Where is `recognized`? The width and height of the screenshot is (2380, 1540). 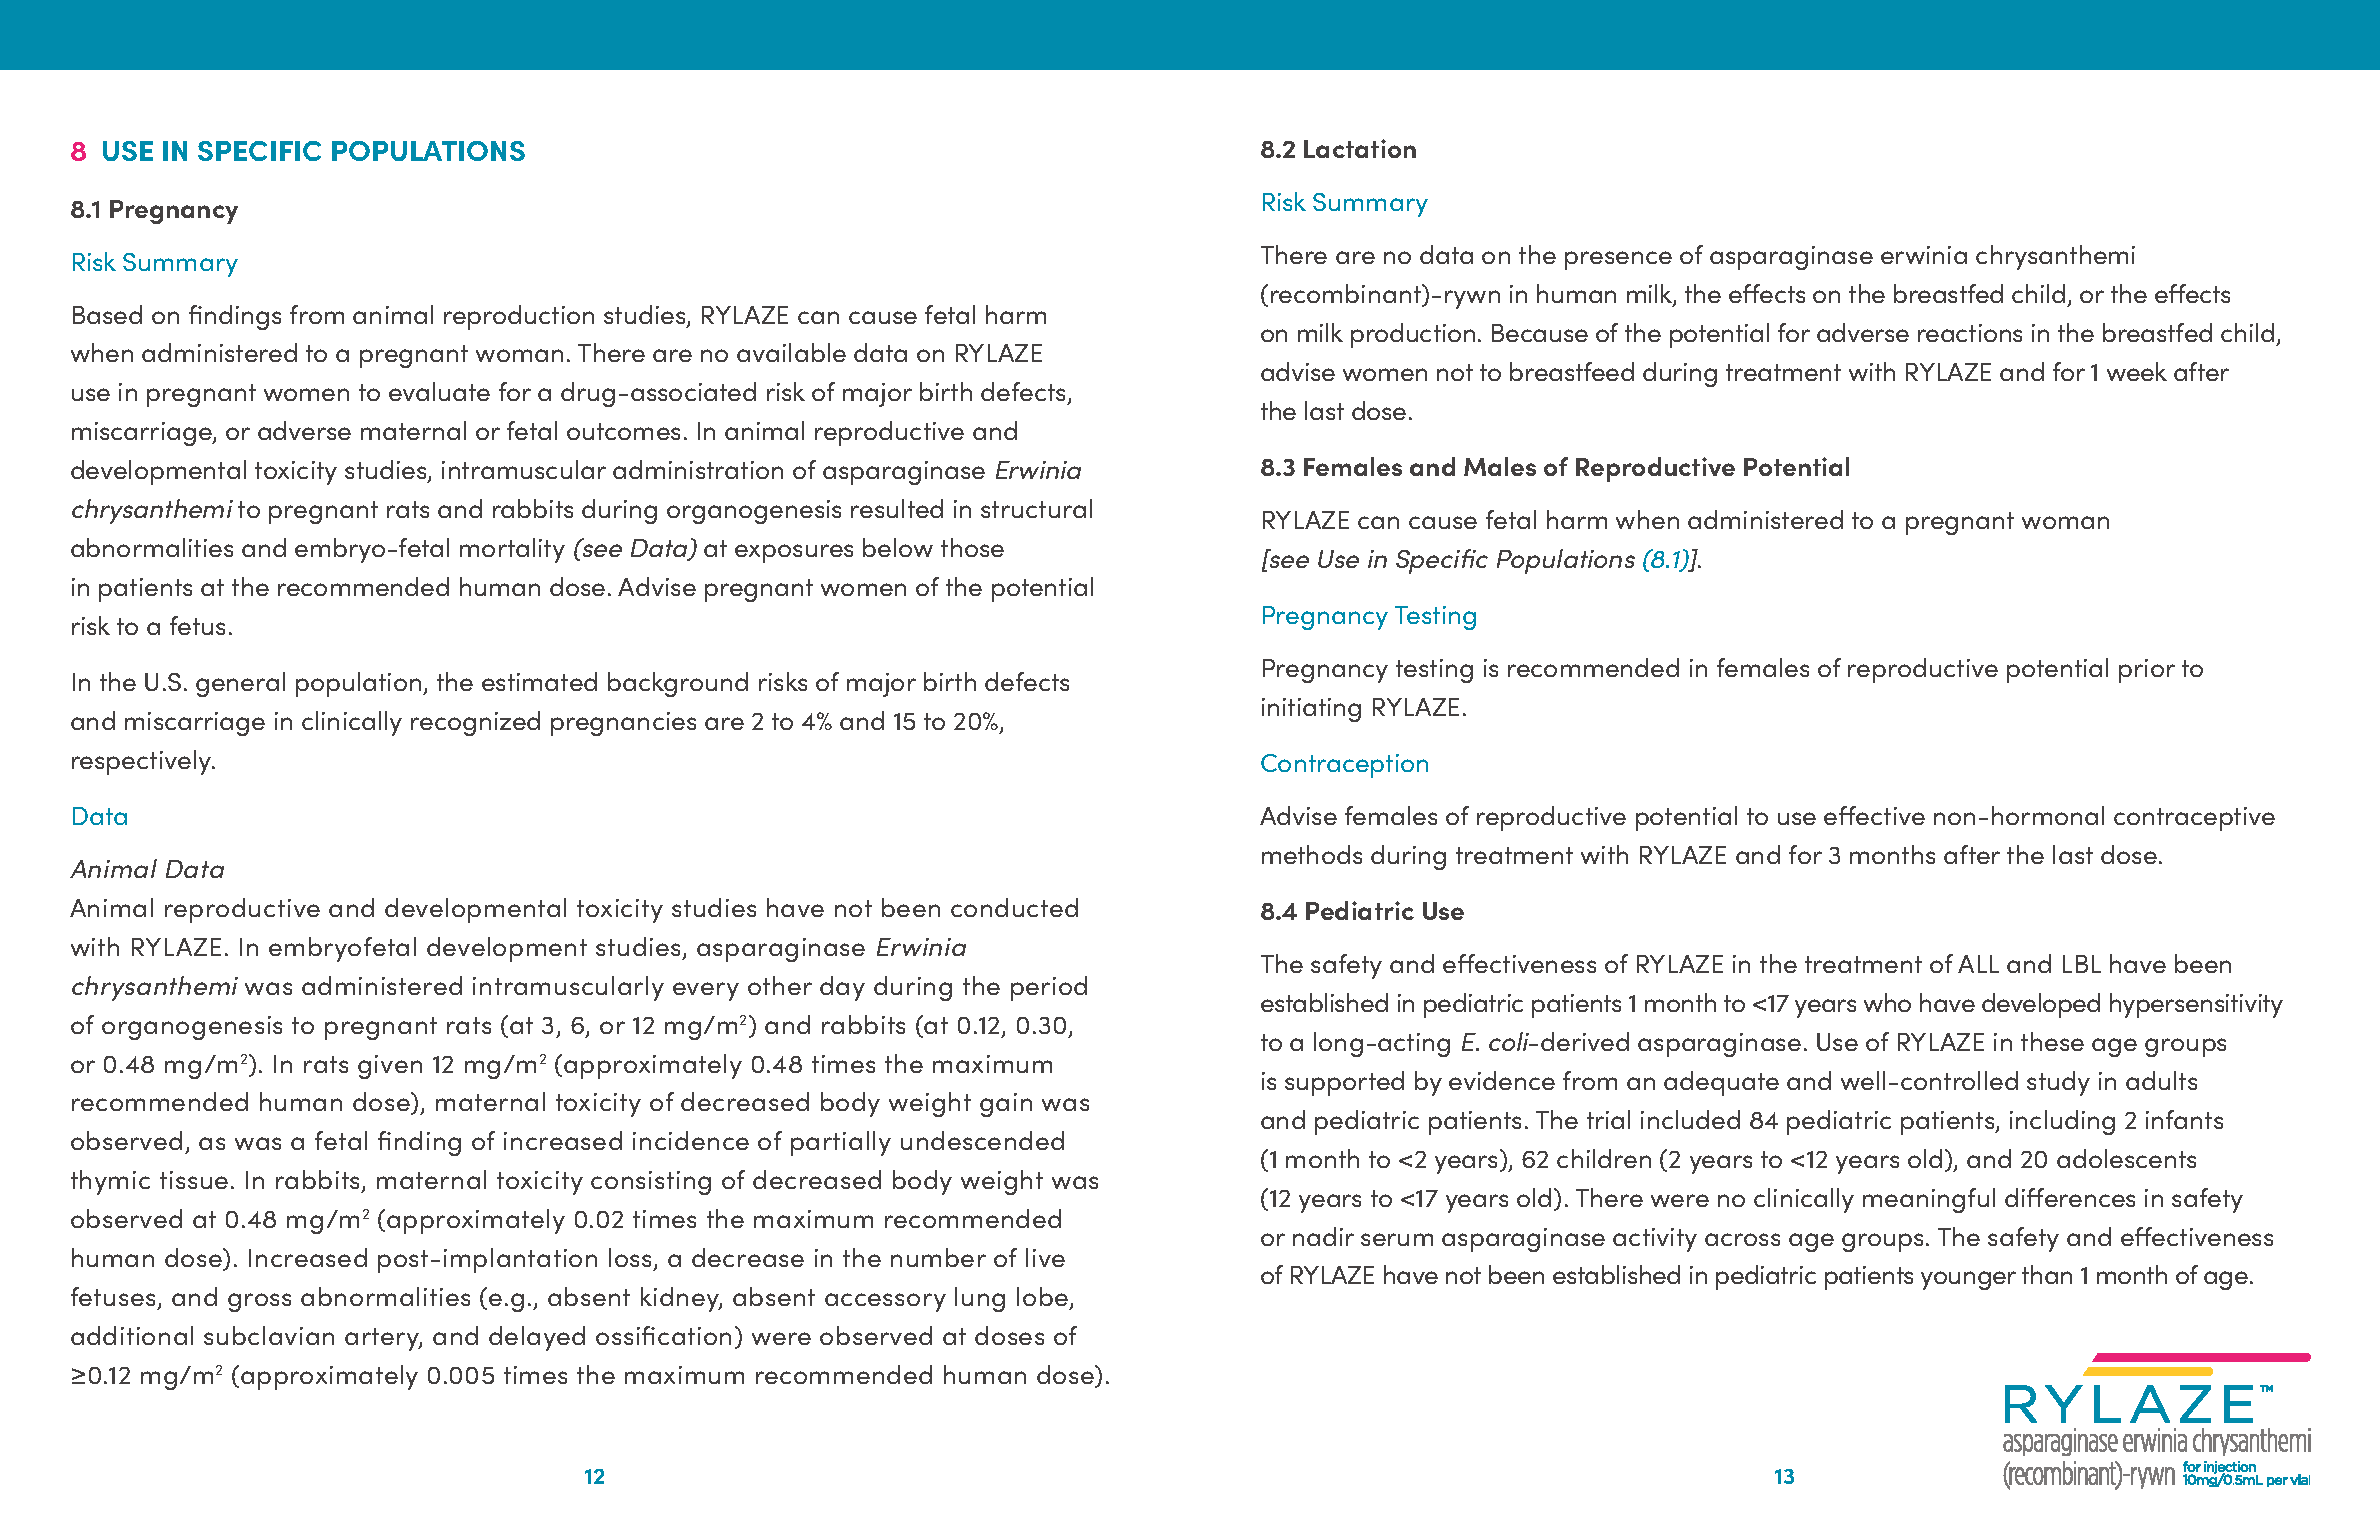 recognized is located at coordinates (475, 723).
